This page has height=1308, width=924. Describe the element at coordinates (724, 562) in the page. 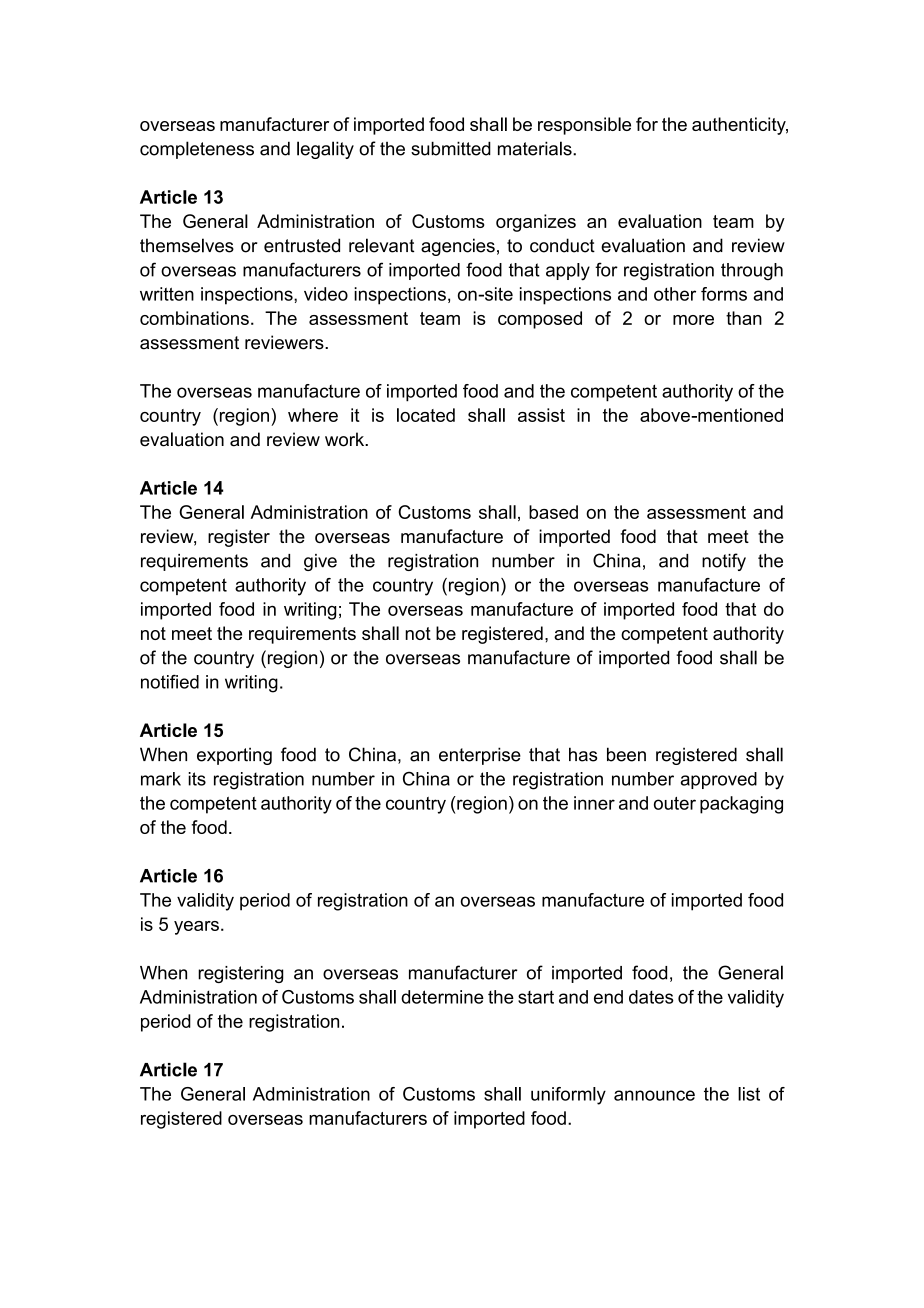

I see `notify` at that location.
